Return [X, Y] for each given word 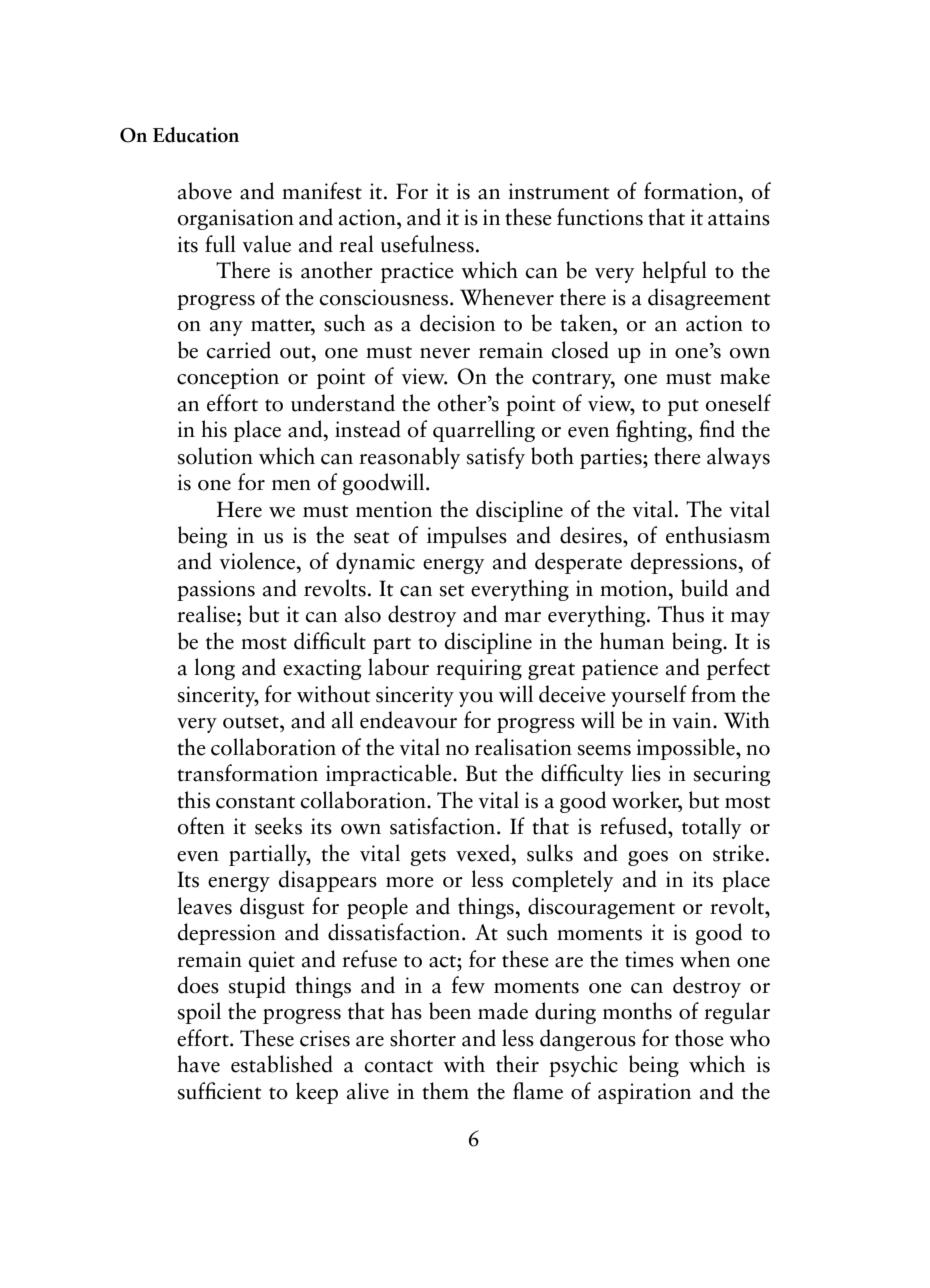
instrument [558, 191]
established [282, 1064]
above [205, 191]
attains [739, 217]
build [704, 588]
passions [216, 590]
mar [522, 617]
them [445, 1091]
